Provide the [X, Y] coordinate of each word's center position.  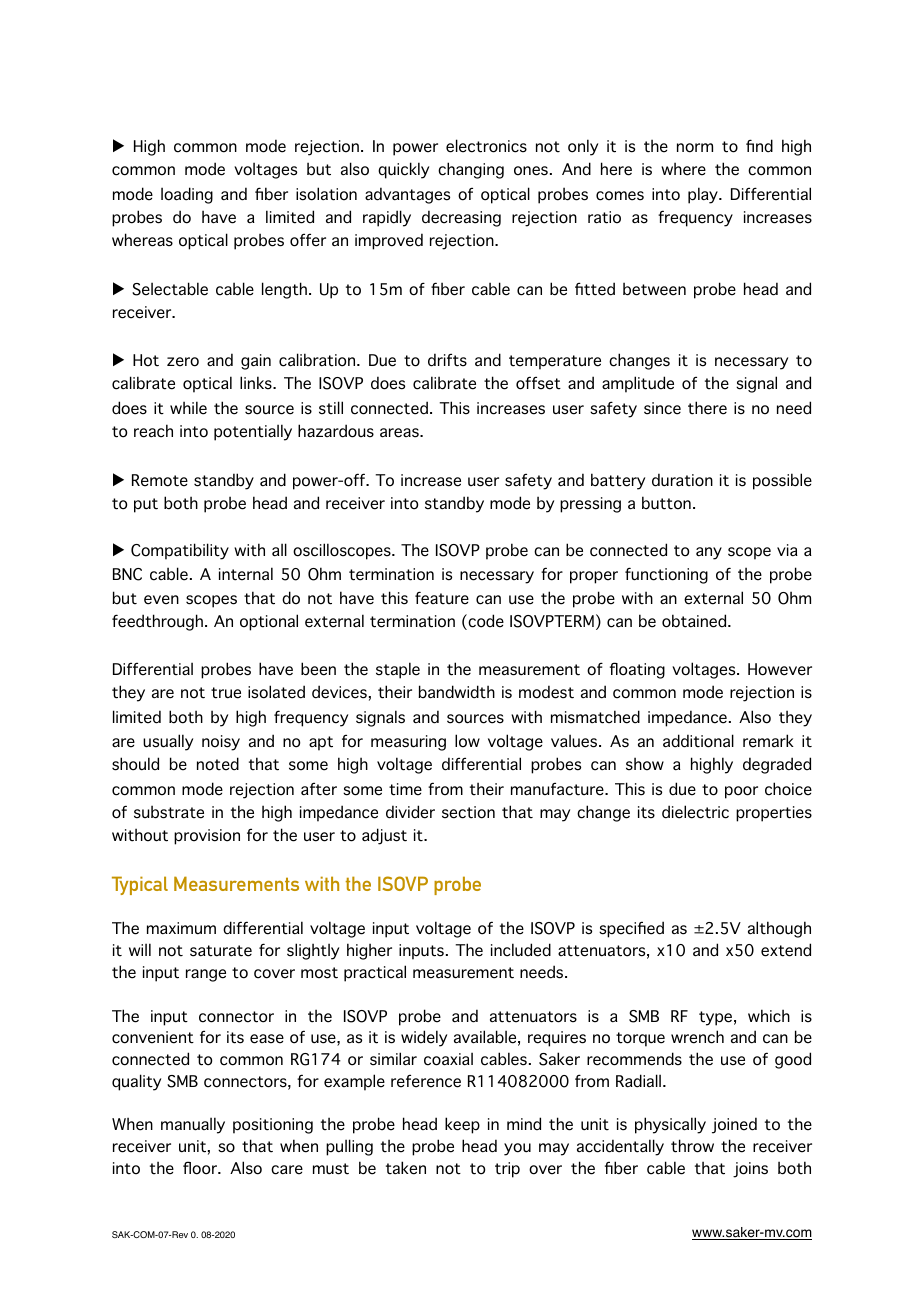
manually [193, 1125]
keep [462, 1125]
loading [187, 195]
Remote [160, 480]
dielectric [695, 812]
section [468, 812]
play [704, 195]
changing [471, 170]
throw [692, 1146]
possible [782, 481]
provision [207, 837]
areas [400, 433]
